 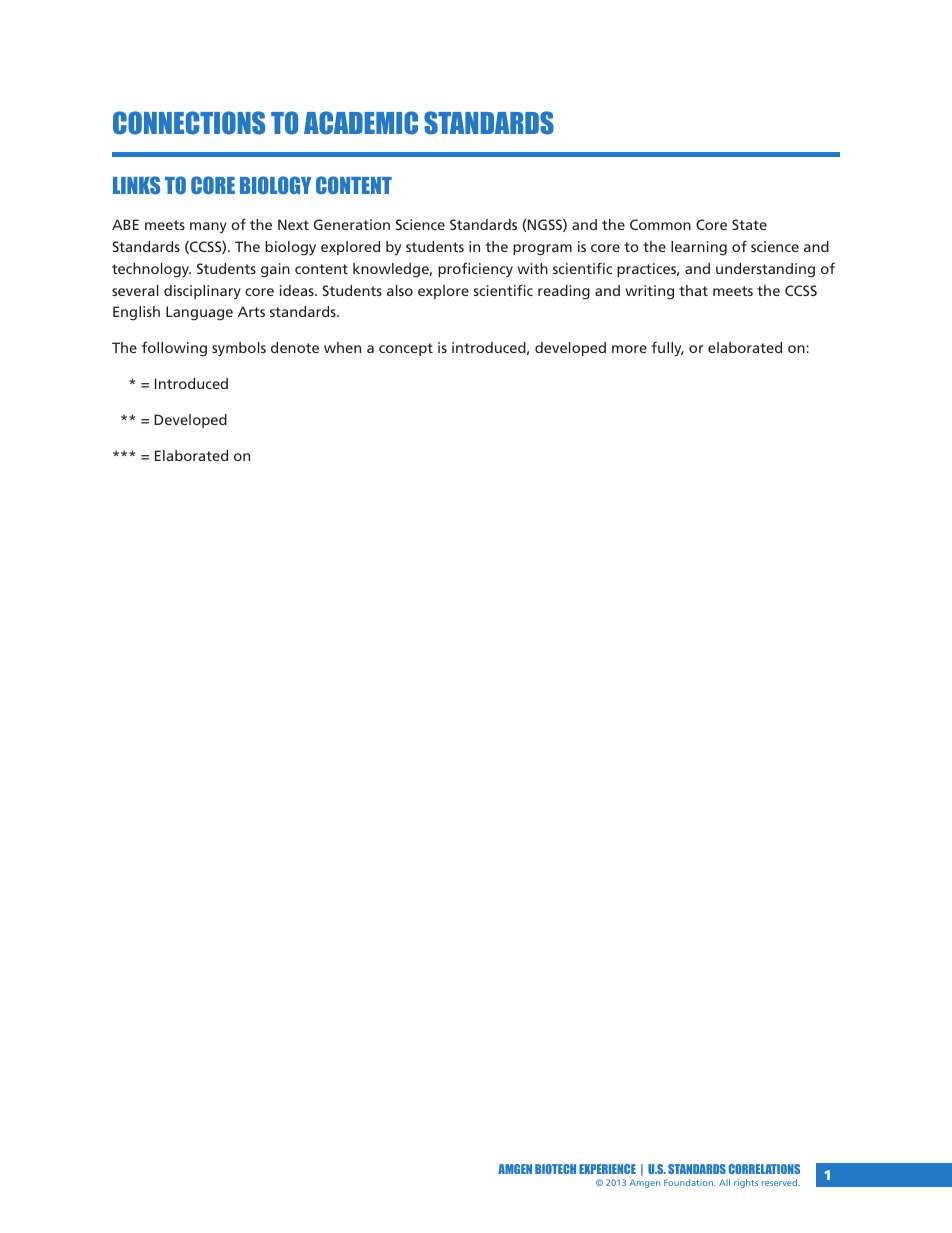 I want to click on ACADEMIC, so click(x=361, y=123).
